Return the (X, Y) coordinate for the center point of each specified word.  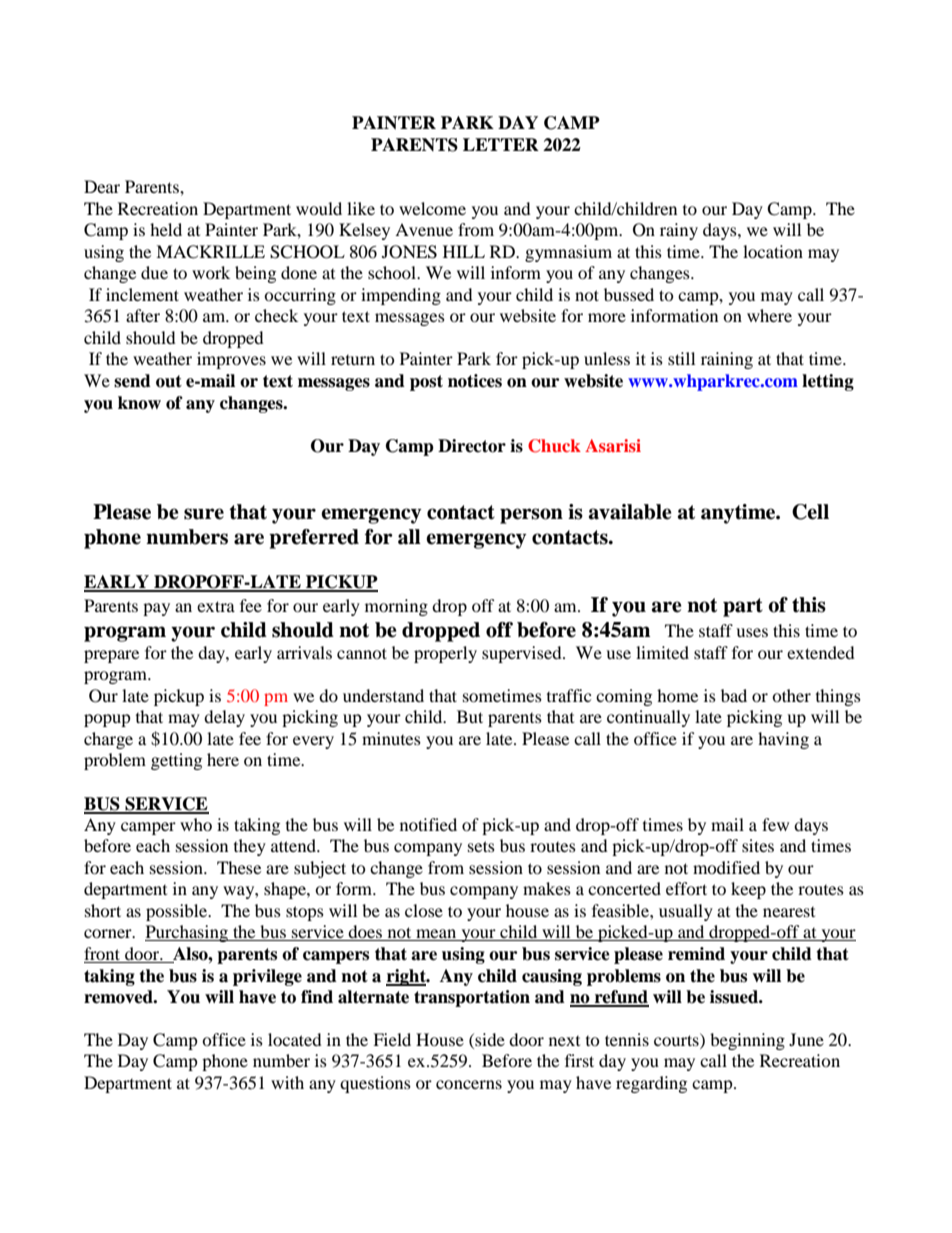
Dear (102, 186)
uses (752, 632)
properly (445, 654)
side (489, 1039)
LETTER (501, 144)
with (287, 1082)
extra (216, 606)
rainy (679, 231)
